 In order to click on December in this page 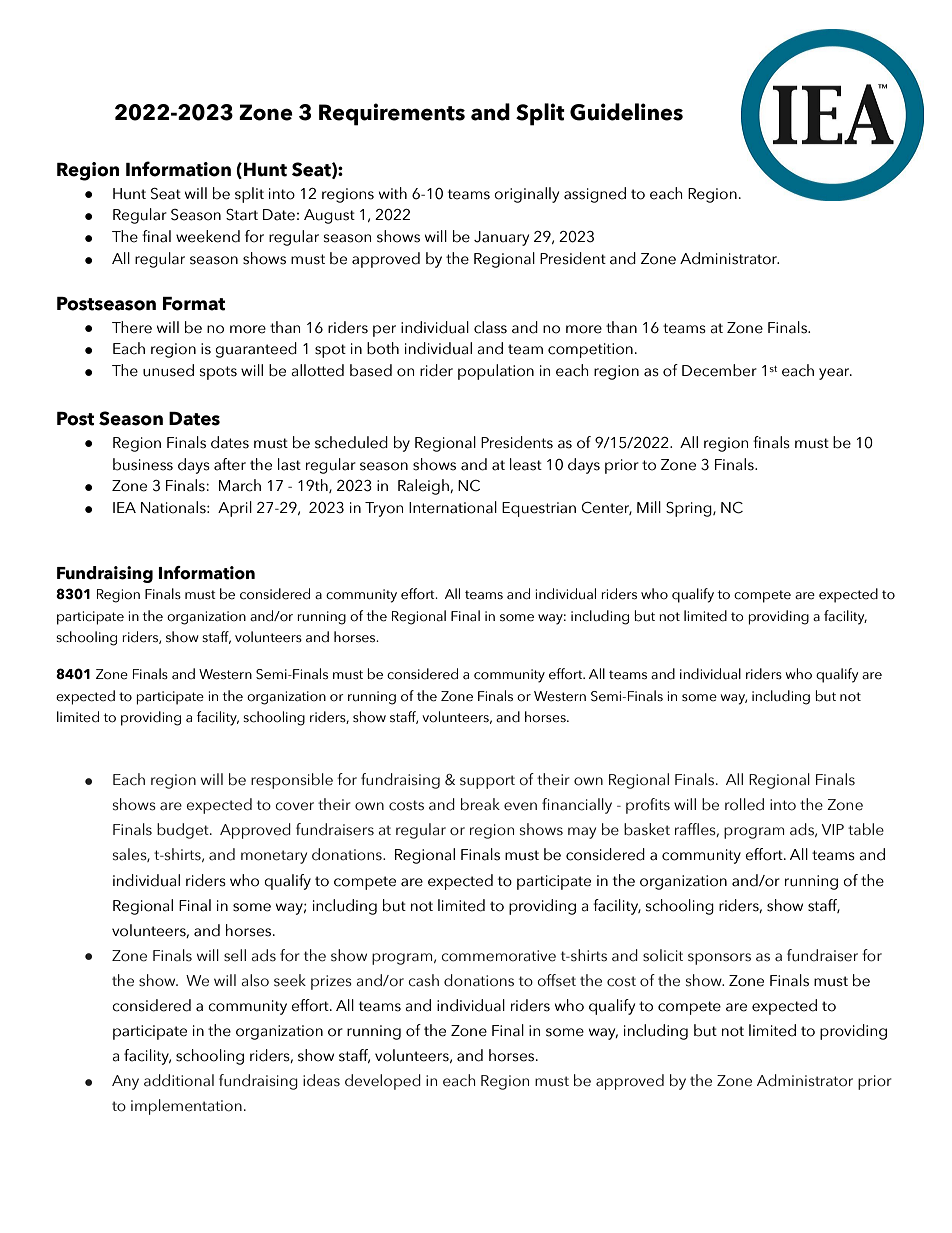, I will do `click(719, 370)`.
